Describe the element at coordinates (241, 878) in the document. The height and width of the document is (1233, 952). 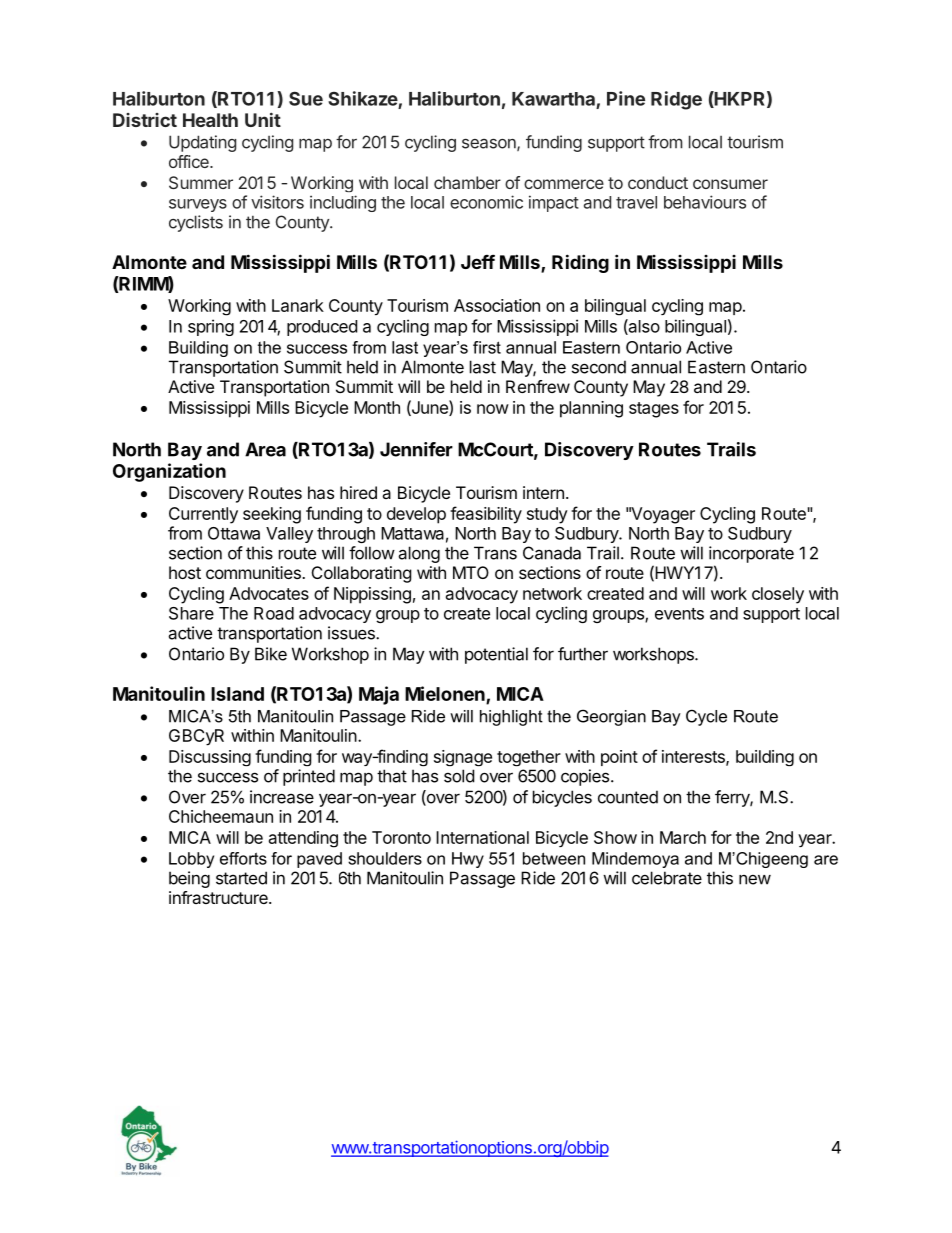
I see `started` at that location.
